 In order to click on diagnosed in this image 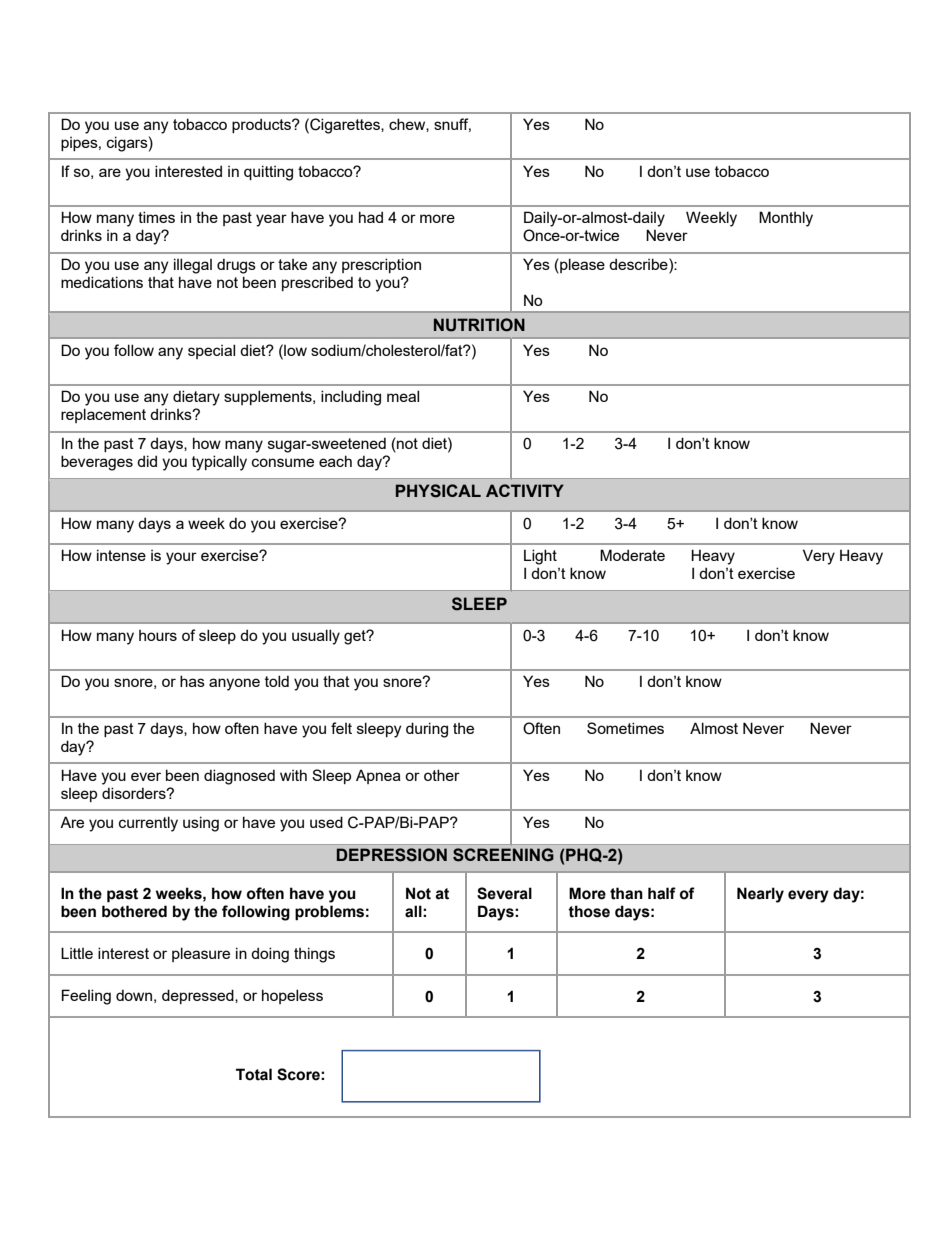, I will do `click(239, 777)`.
